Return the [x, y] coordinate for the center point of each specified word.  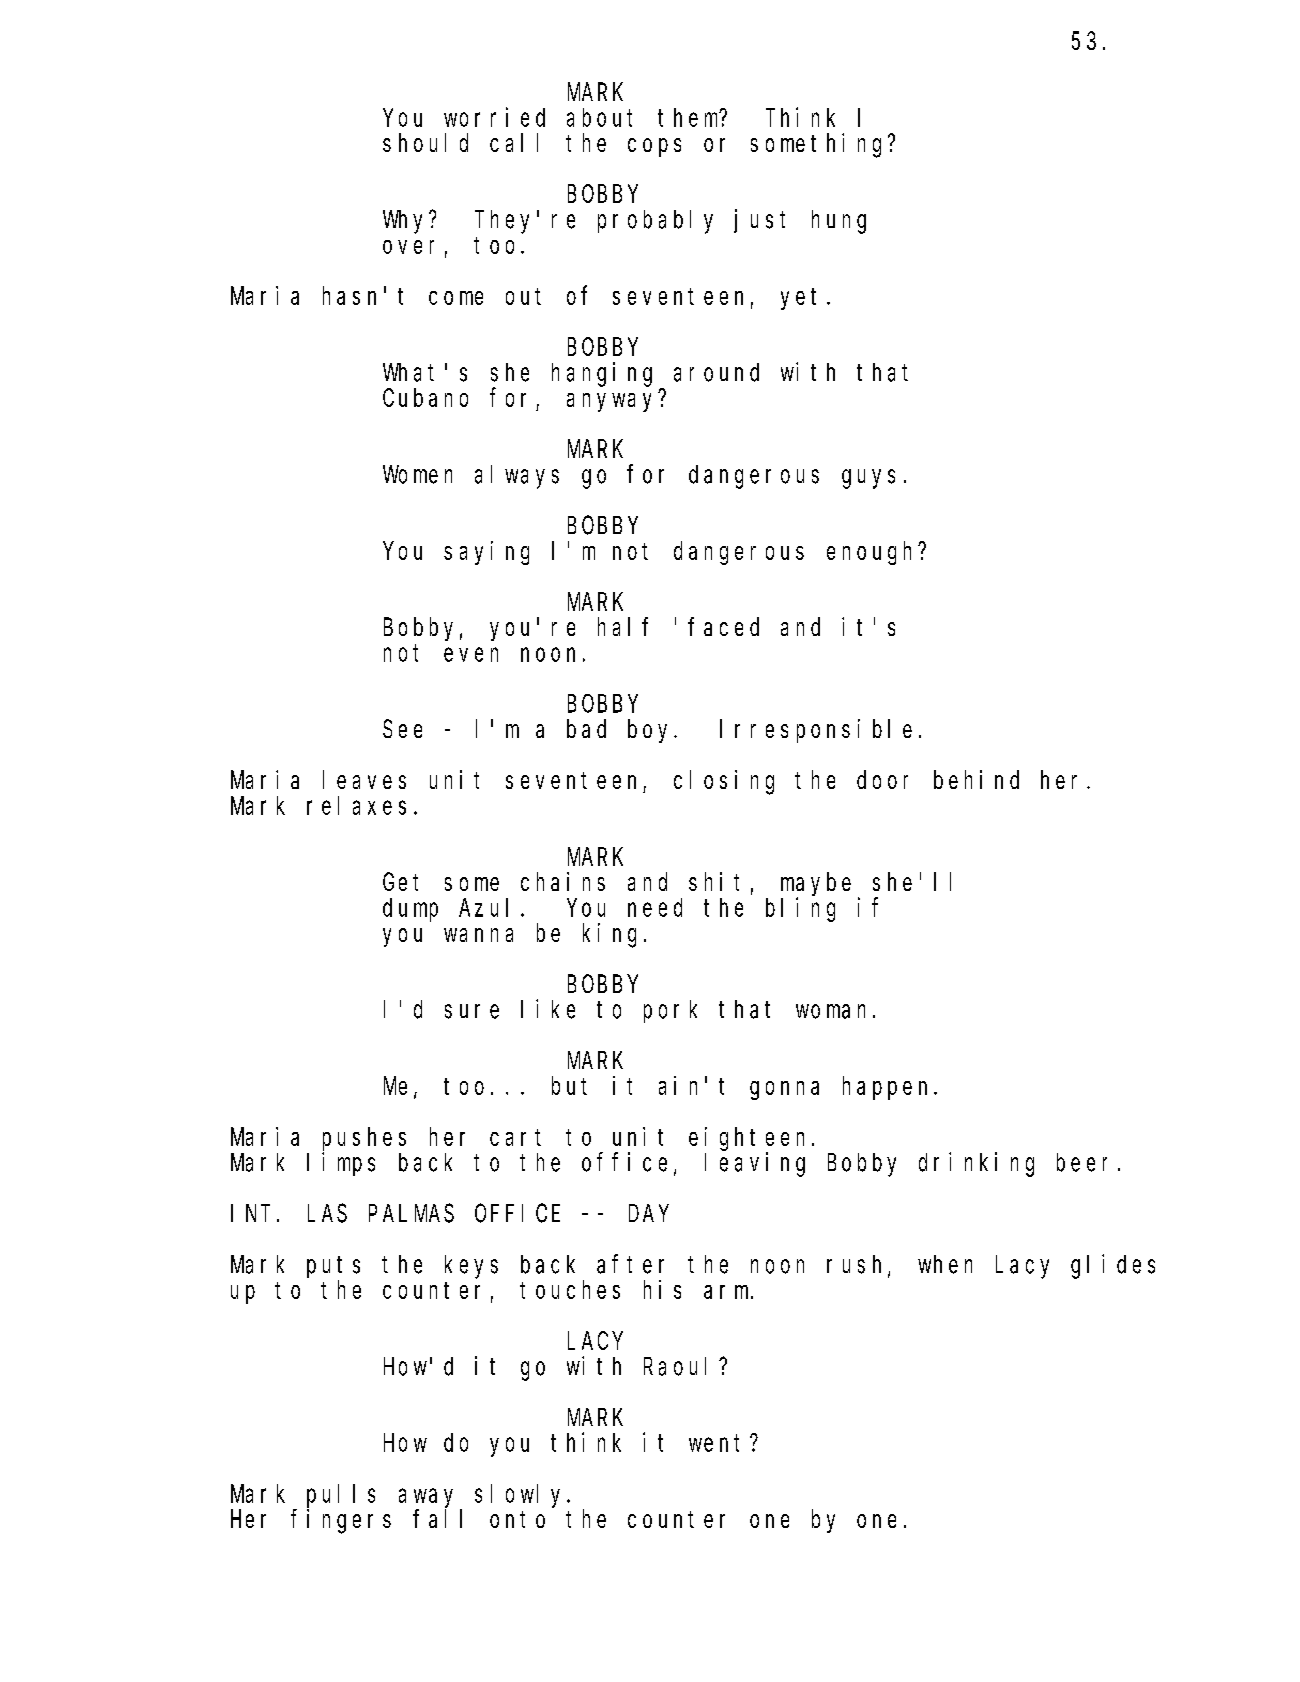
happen [889, 1088]
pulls [341, 1496]
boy [651, 731]
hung [839, 222]
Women [417, 475]
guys [868, 479]
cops [654, 147]
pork [670, 1011]
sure [472, 1012]
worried [494, 117]
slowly [521, 1496]
